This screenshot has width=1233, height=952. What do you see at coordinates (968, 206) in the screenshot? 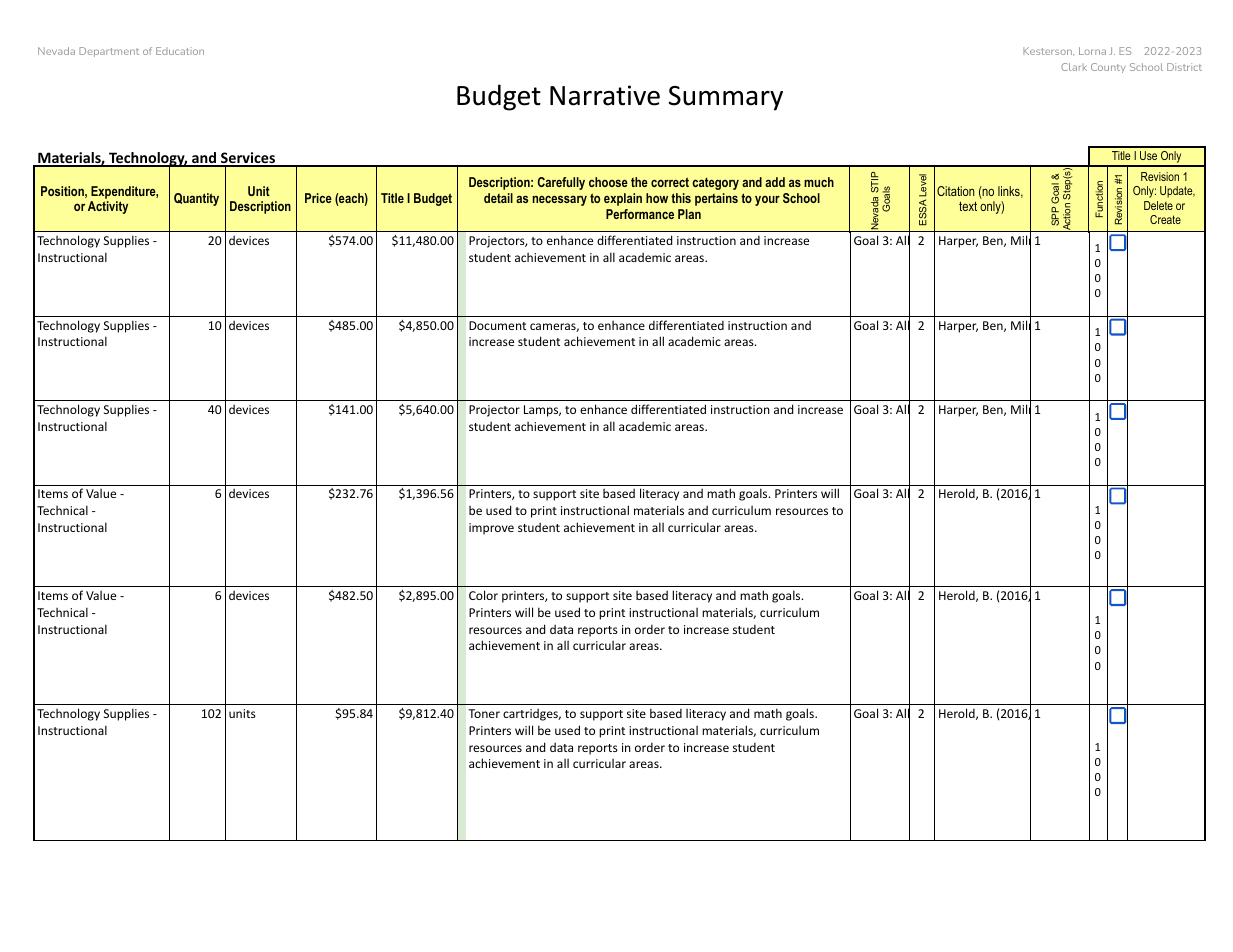
I see `text` at bounding box center [968, 206].
